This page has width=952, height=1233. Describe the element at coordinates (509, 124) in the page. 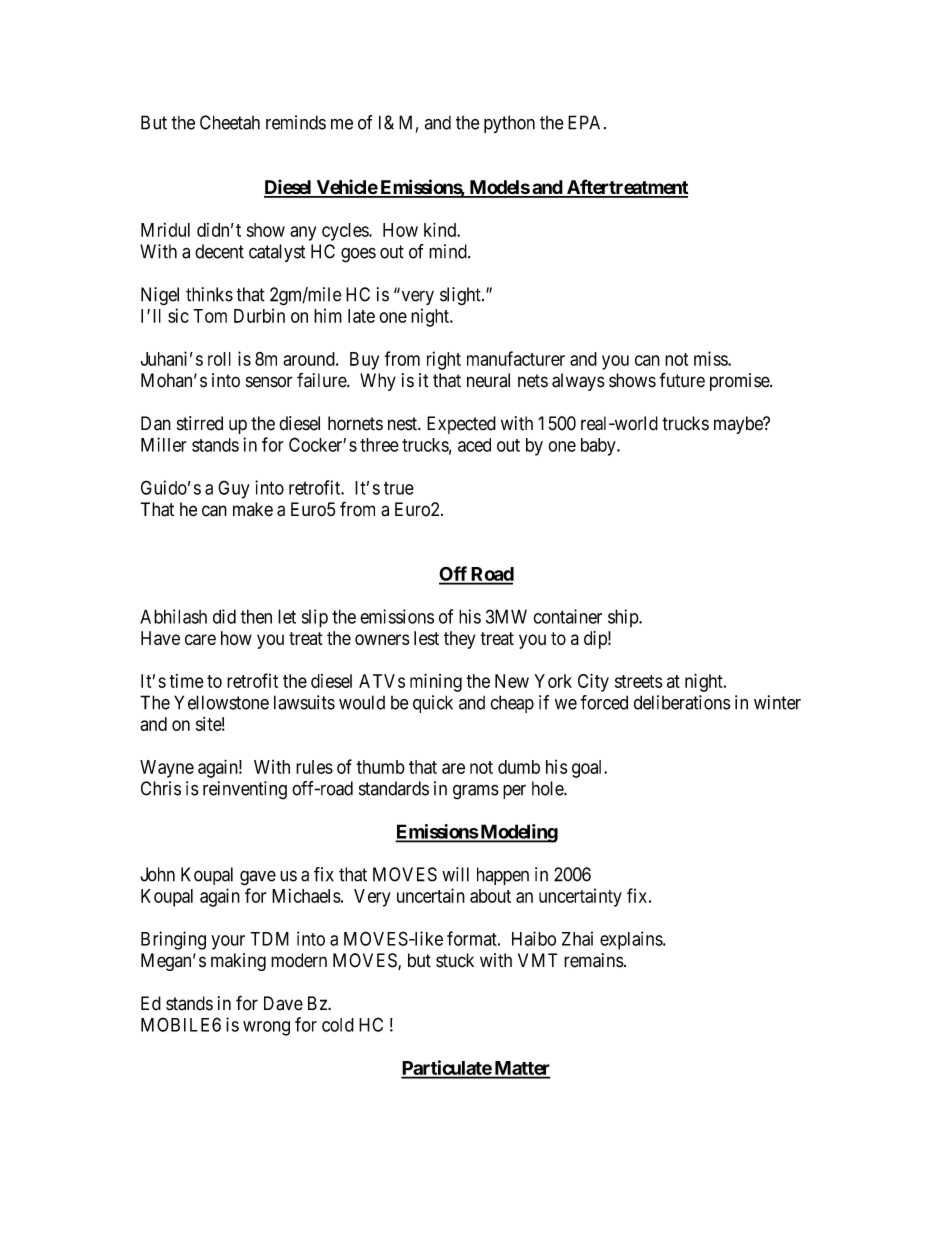

I see `python` at that location.
